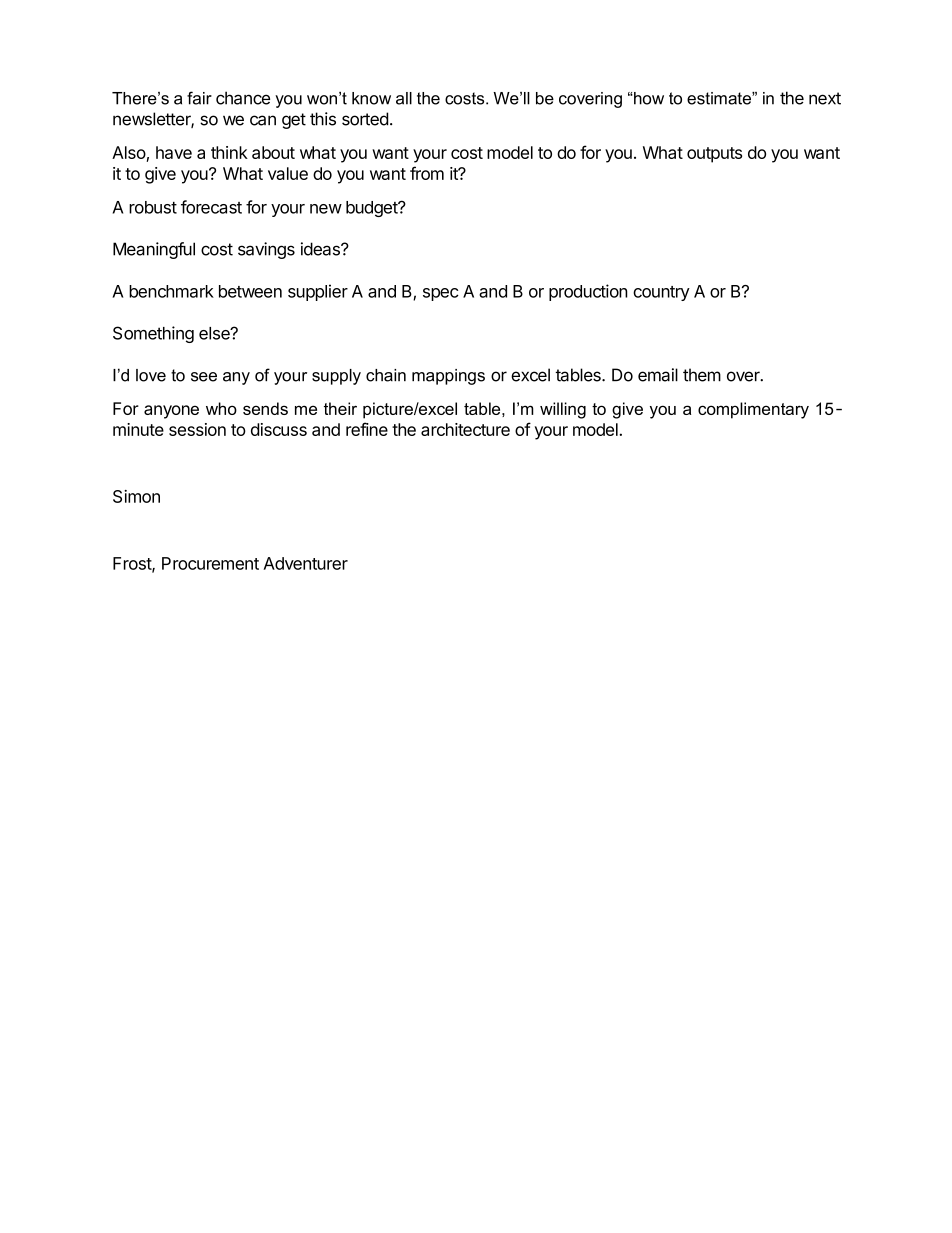 The height and width of the screenshot is (1233, 952). What do you see at coordinates (210, 563) in the screenshot?
I see `Procurement` at bounding box center [210, 563].
